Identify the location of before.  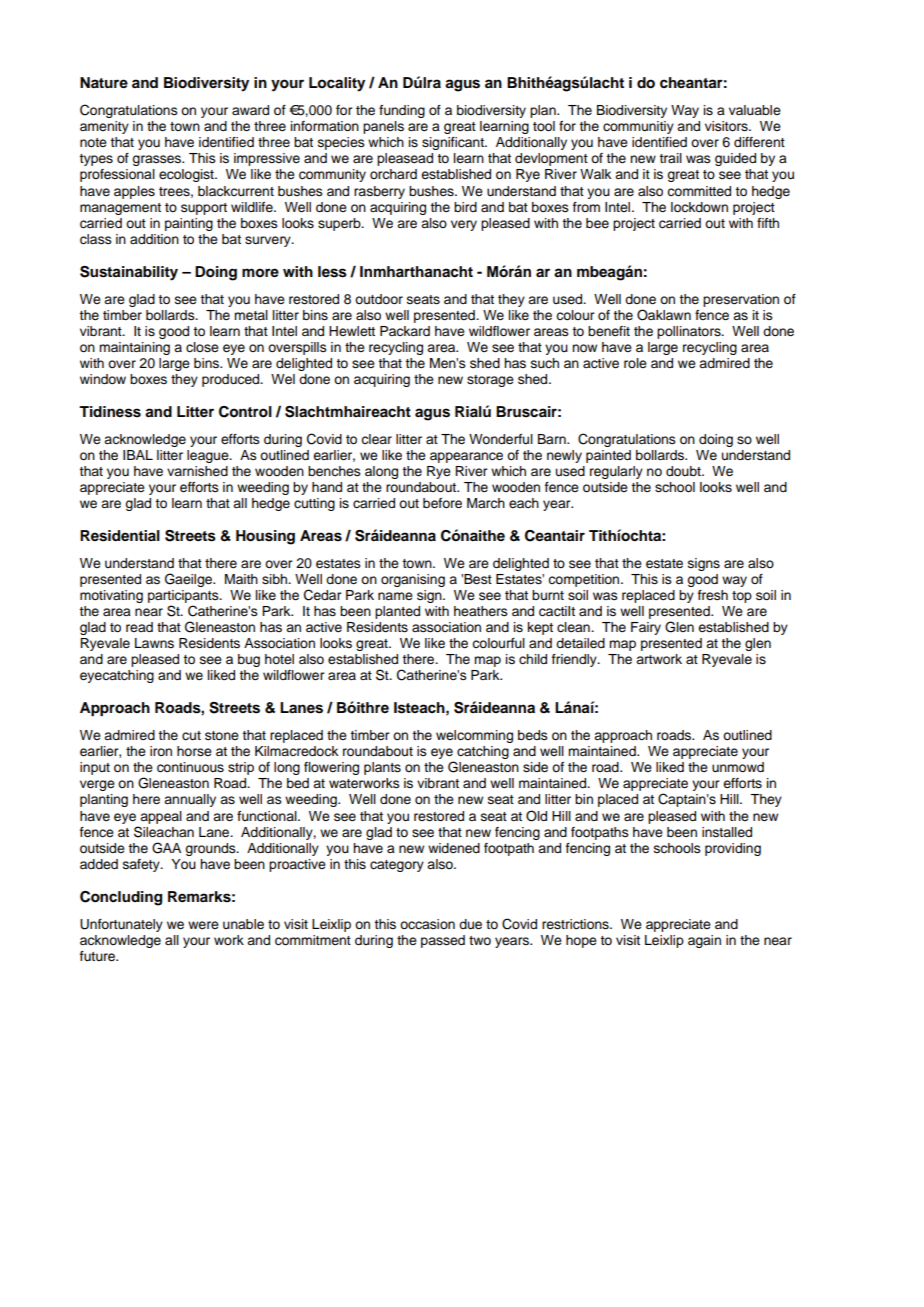
(442, 503).
